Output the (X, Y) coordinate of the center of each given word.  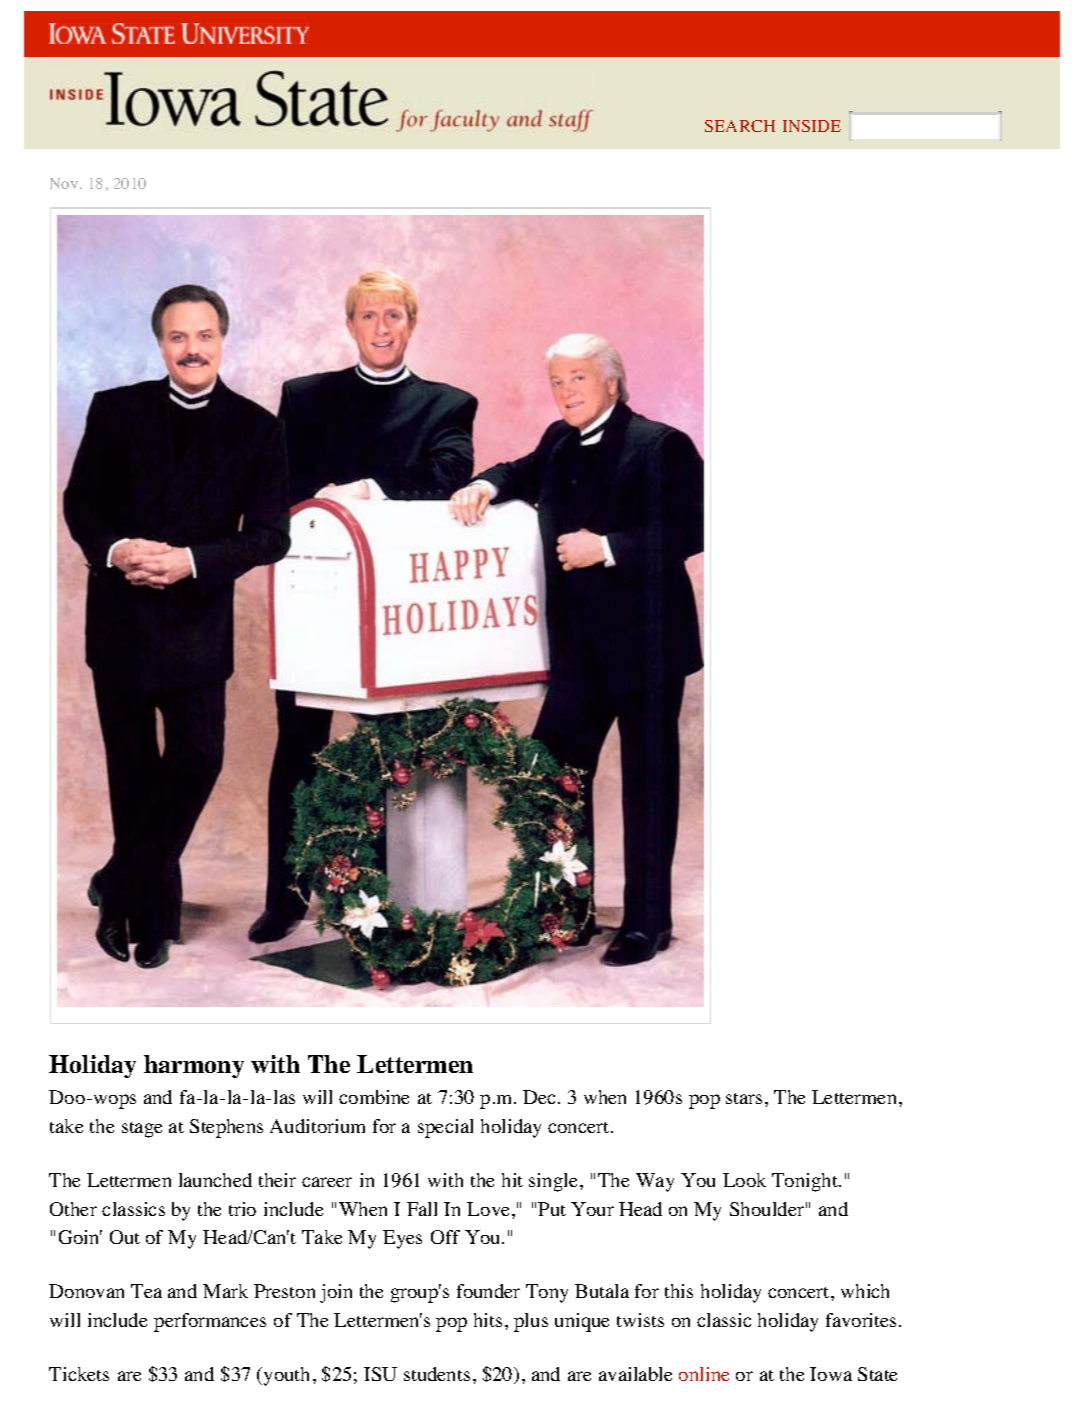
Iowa (831, 1374)
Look (744, 1180)
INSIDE (812, 126)
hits (488, 1320)
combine (374, 1097)
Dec (541, 1097)
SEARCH (740, 126)
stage (142, 1130)
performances (210, 1322)
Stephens (226, 1128)
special (445, 1128)
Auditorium (317, 1126)
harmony (194, 1066)
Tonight (806, 1182)
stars (744, 1098)
